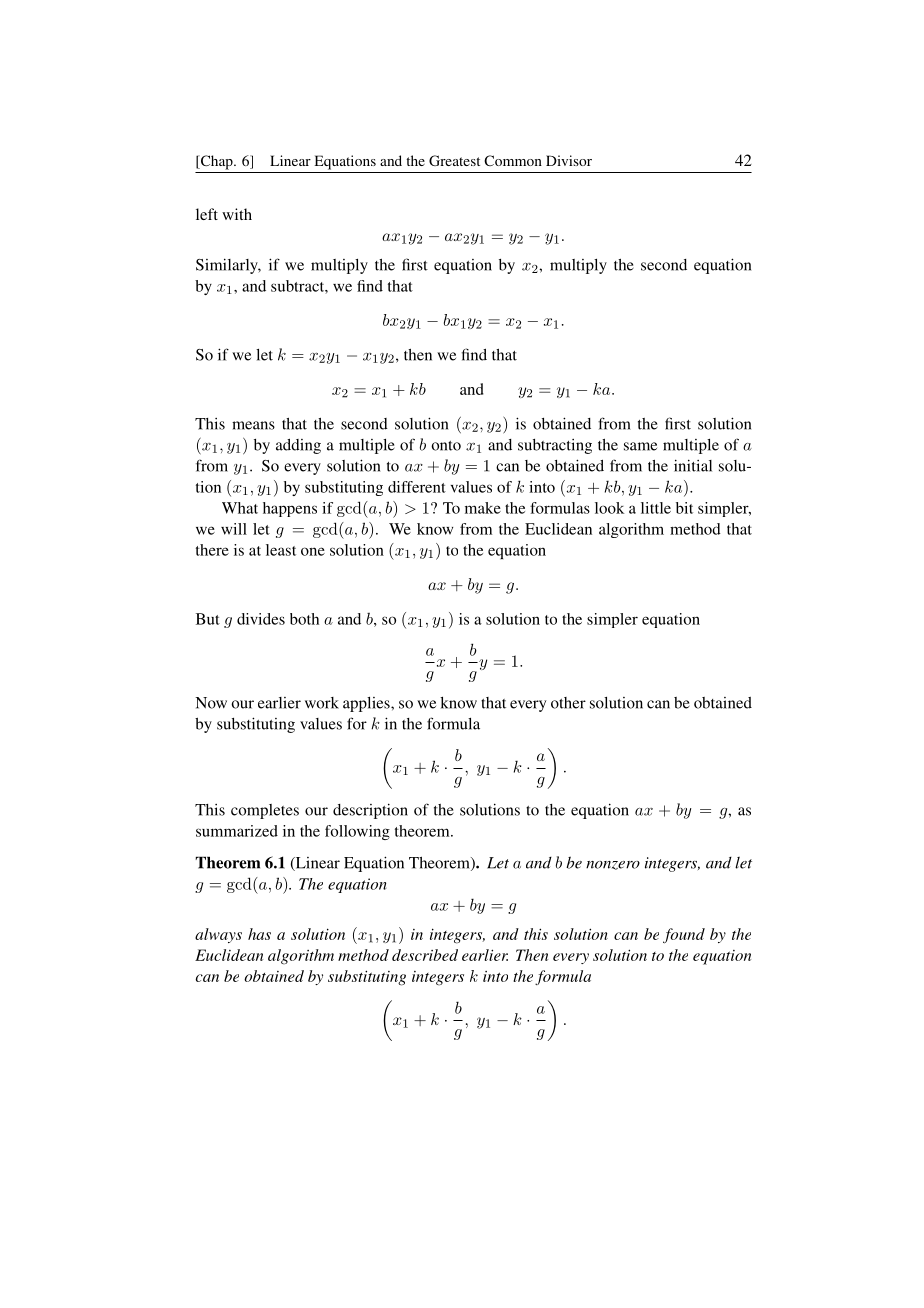 The image size is (924, 1308). What do you see at coordinates (454, 160) in the screenshot?
I see `Greatest` at bounding box center [454, 160].
